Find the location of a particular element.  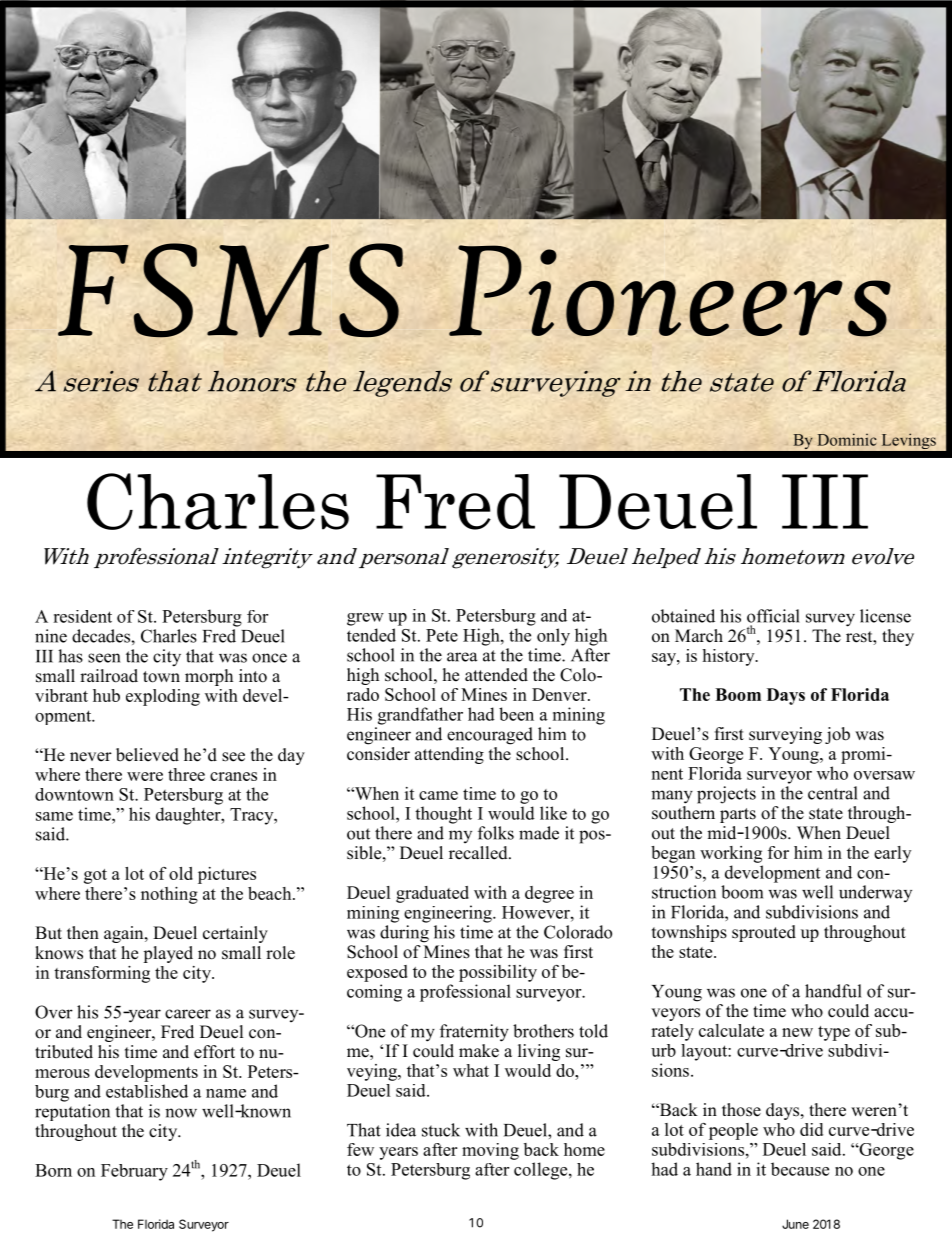

job is located at coordinates (837, 735).
